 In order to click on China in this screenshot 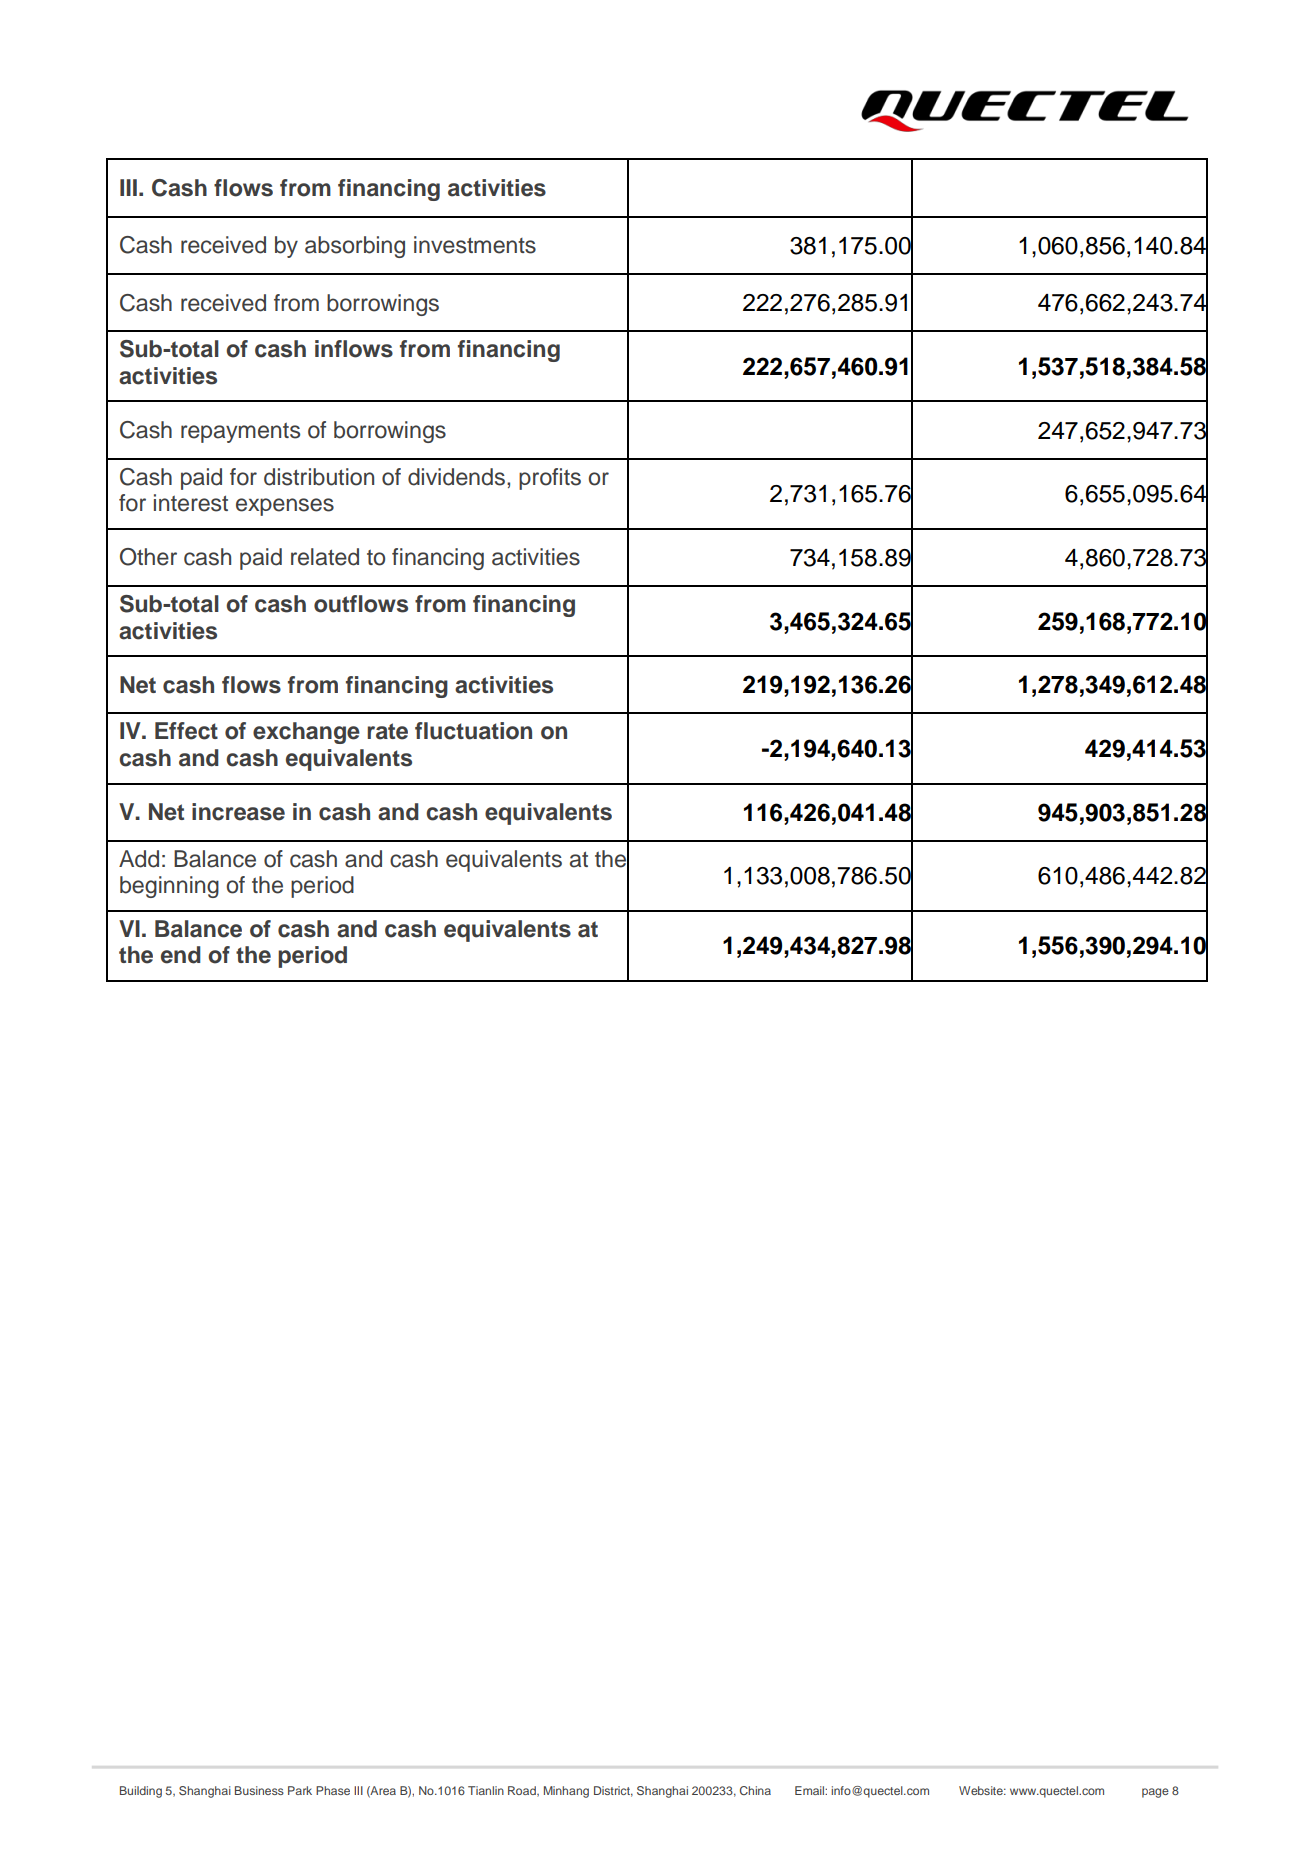, I will do `click(755, 1790)`.
